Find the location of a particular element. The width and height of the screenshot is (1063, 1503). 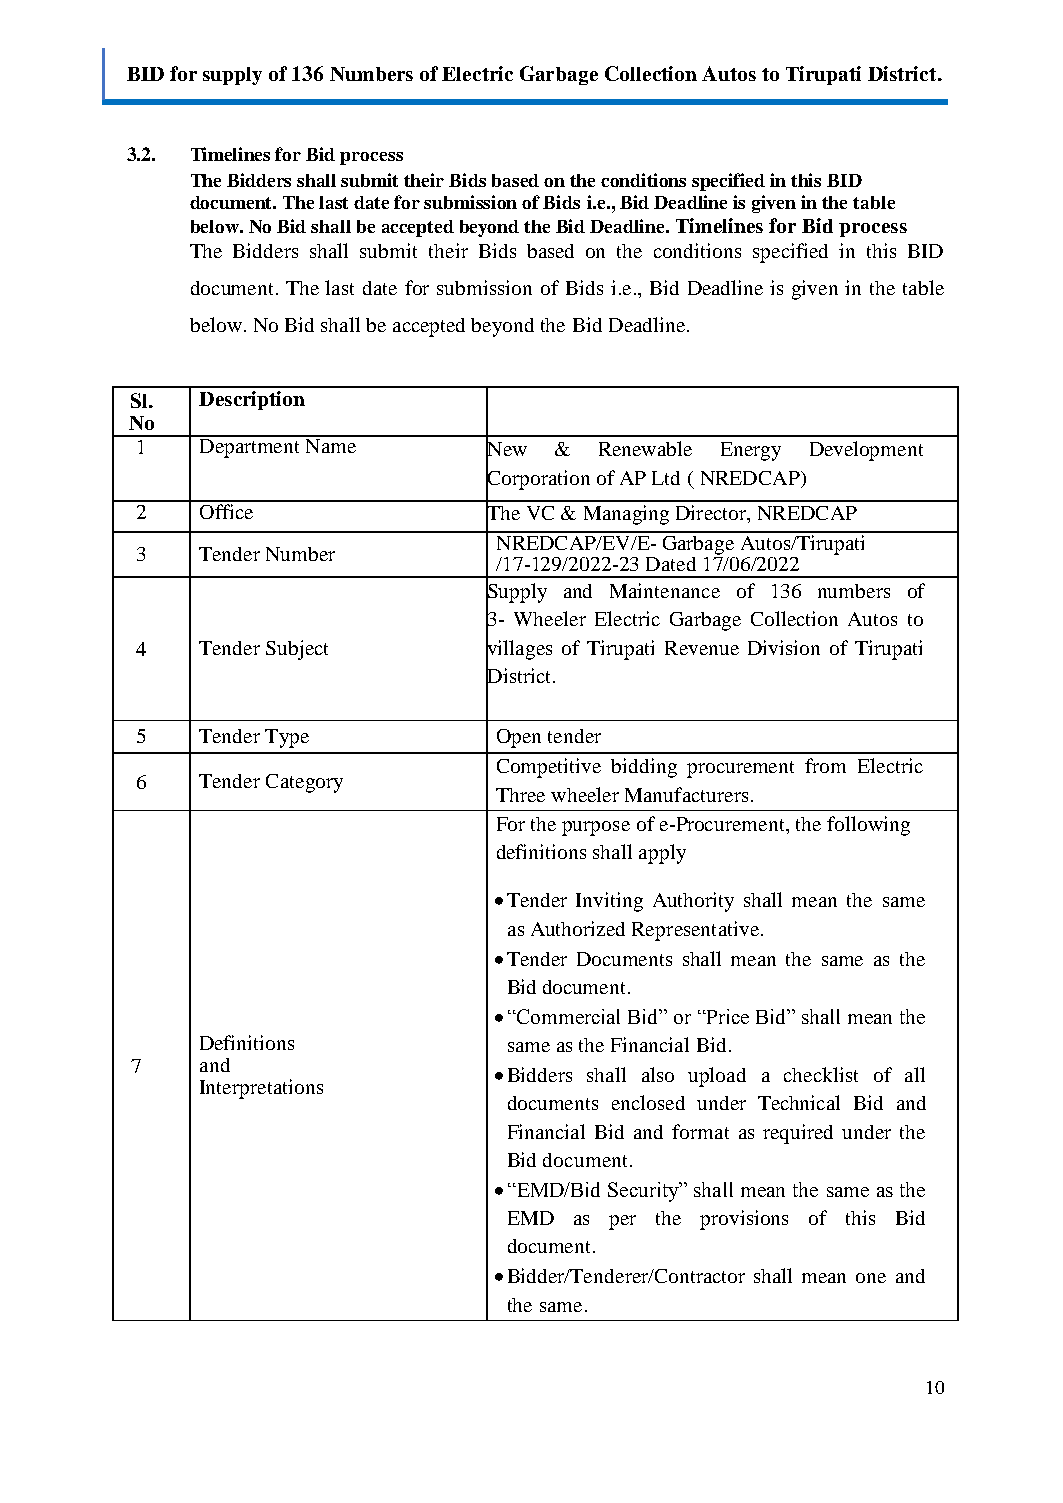

Interpretations is located at coordinates (261, 1089).
